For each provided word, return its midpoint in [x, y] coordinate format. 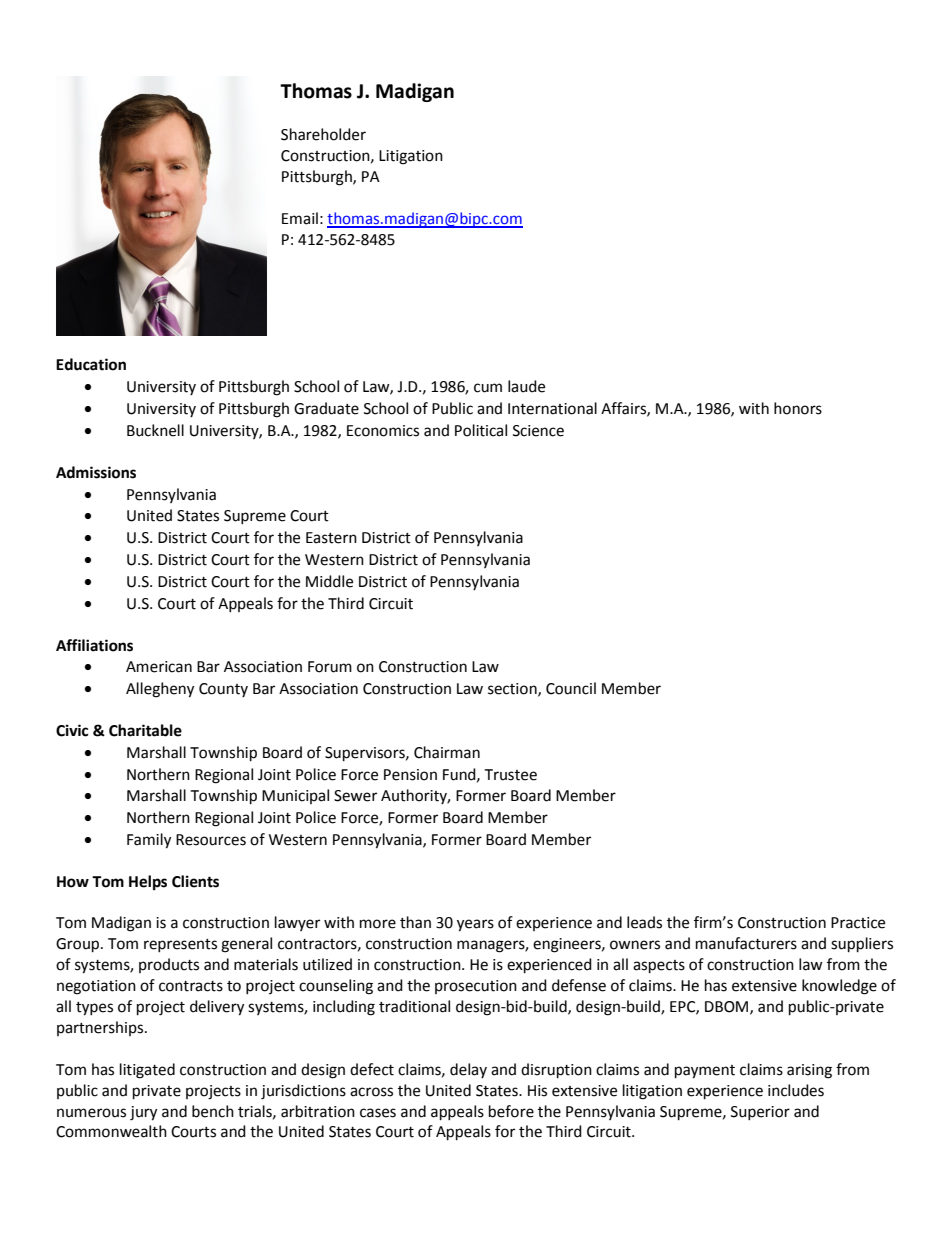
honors [798, 408]
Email [300, 218]
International [552, 408]
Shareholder [323, 134]
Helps [148, 883]
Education [91, 364]
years [475, 925]
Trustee [510, 775]
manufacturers [746, 943]
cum [488, 388]
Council [571, 688]
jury [143, 1113]
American [159, 667]
